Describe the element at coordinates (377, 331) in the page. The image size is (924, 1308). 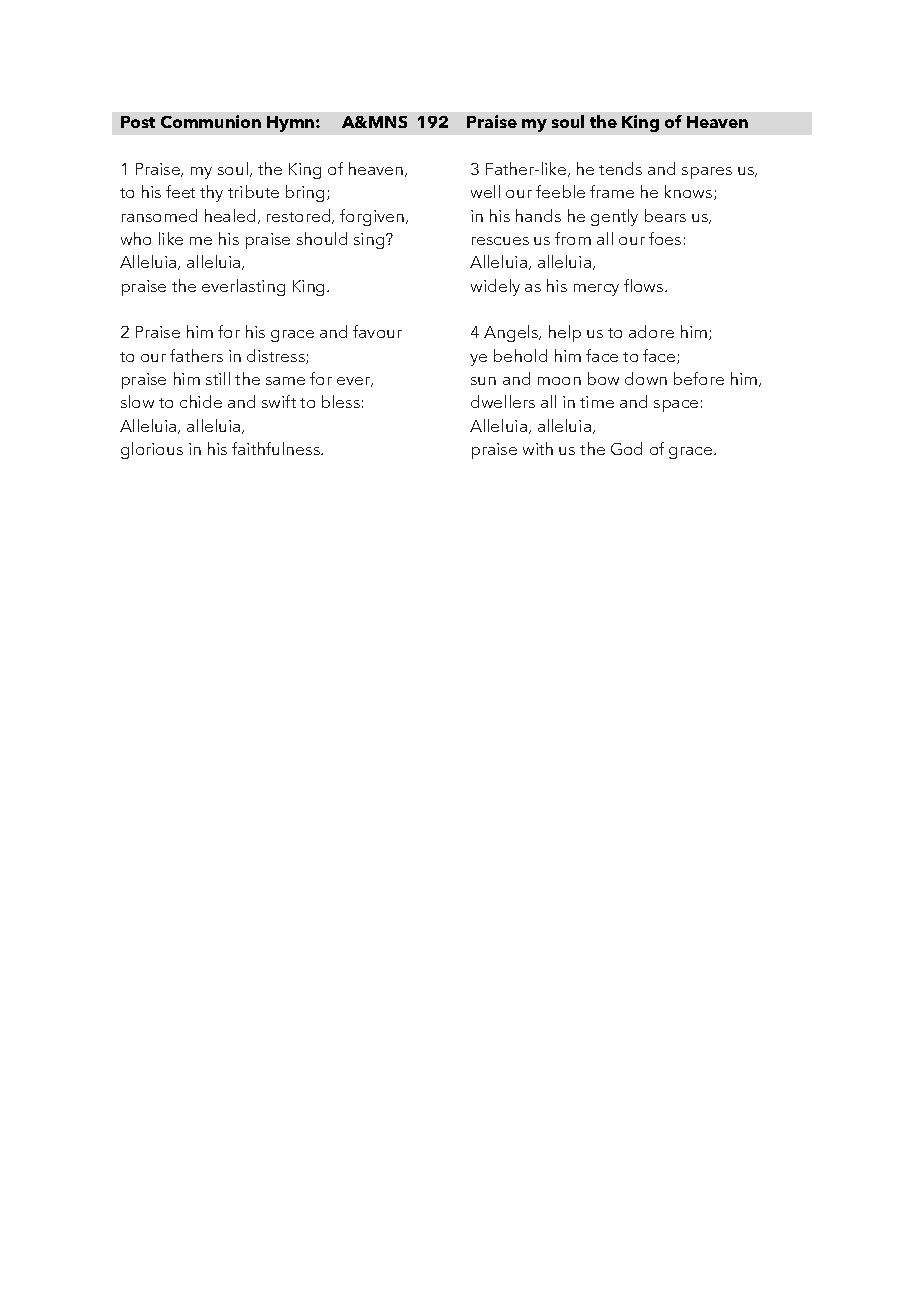
I see `favour` at that location.
